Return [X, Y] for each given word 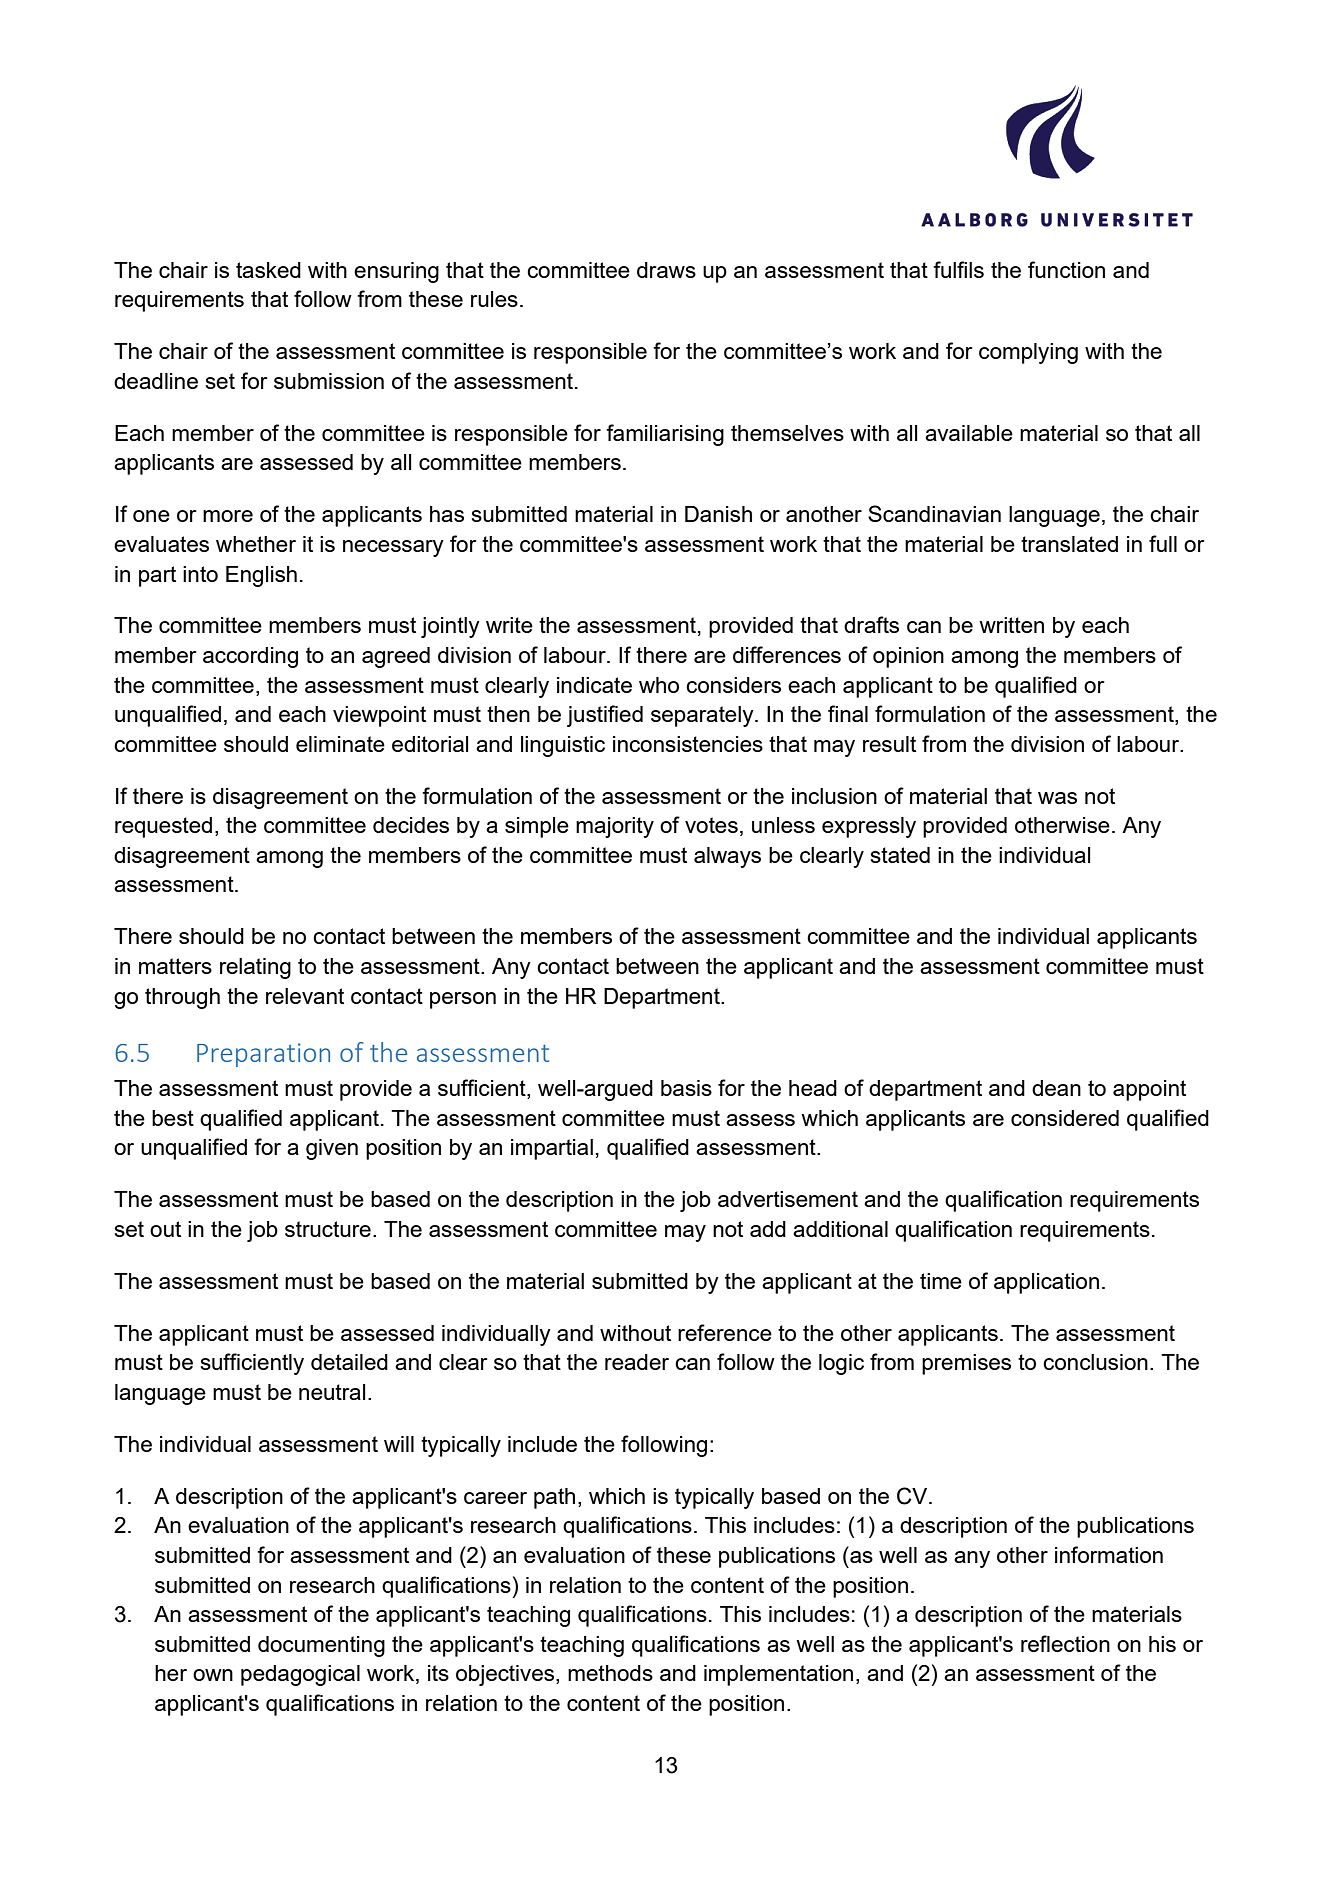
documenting [321, 1646]
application [1046, 1283]
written [1011, 625]
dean [1056, 1088]
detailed [349, 1362]
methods [610, 1673]
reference [725, 1332]
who [659, 685]
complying [1028, 353]
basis [686, 1088]
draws [666, 270]
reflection [1065, 1643]
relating [255, 968]
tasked [268, 270]
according [250, 657]
